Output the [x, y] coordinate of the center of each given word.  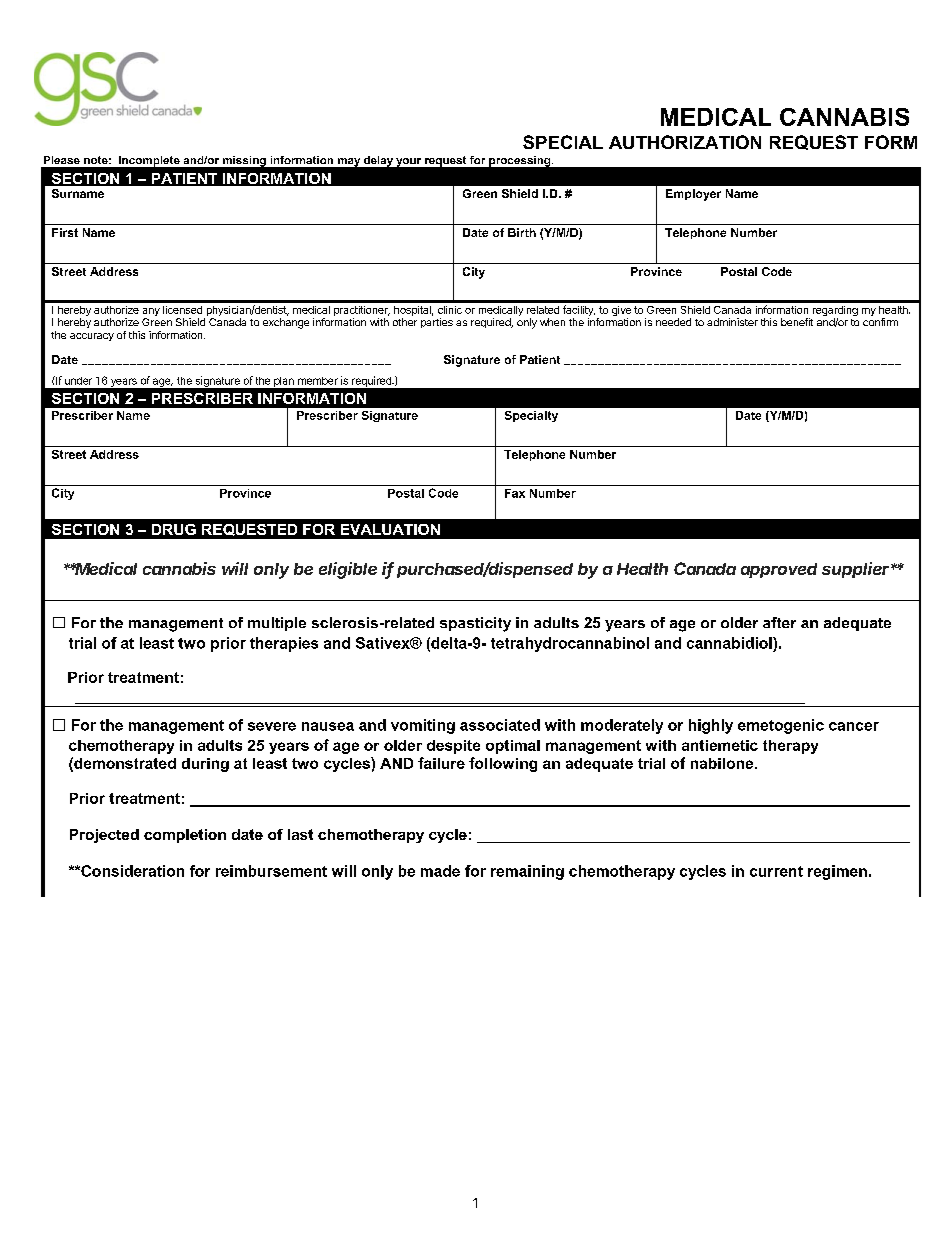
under [78, 381]
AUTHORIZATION [685, 142]
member [318, 381]
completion [185, 836]
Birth [522, 232]
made [440, 871]
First [65, 232]
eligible [348, 570]
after [779, 622]
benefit [797, 322]
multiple [277, 624]
